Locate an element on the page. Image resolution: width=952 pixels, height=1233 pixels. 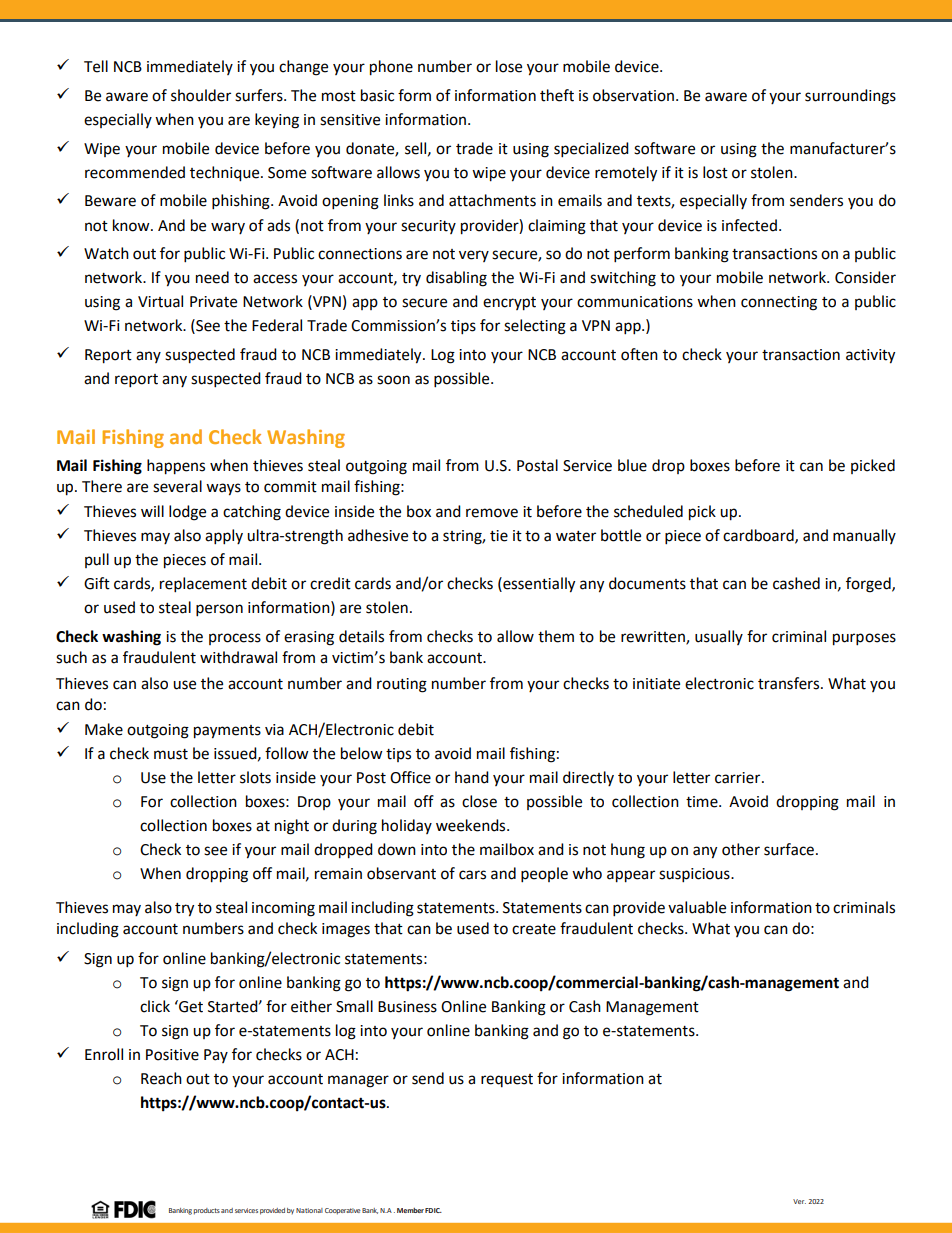
will is located at coordinates (152, 511).
